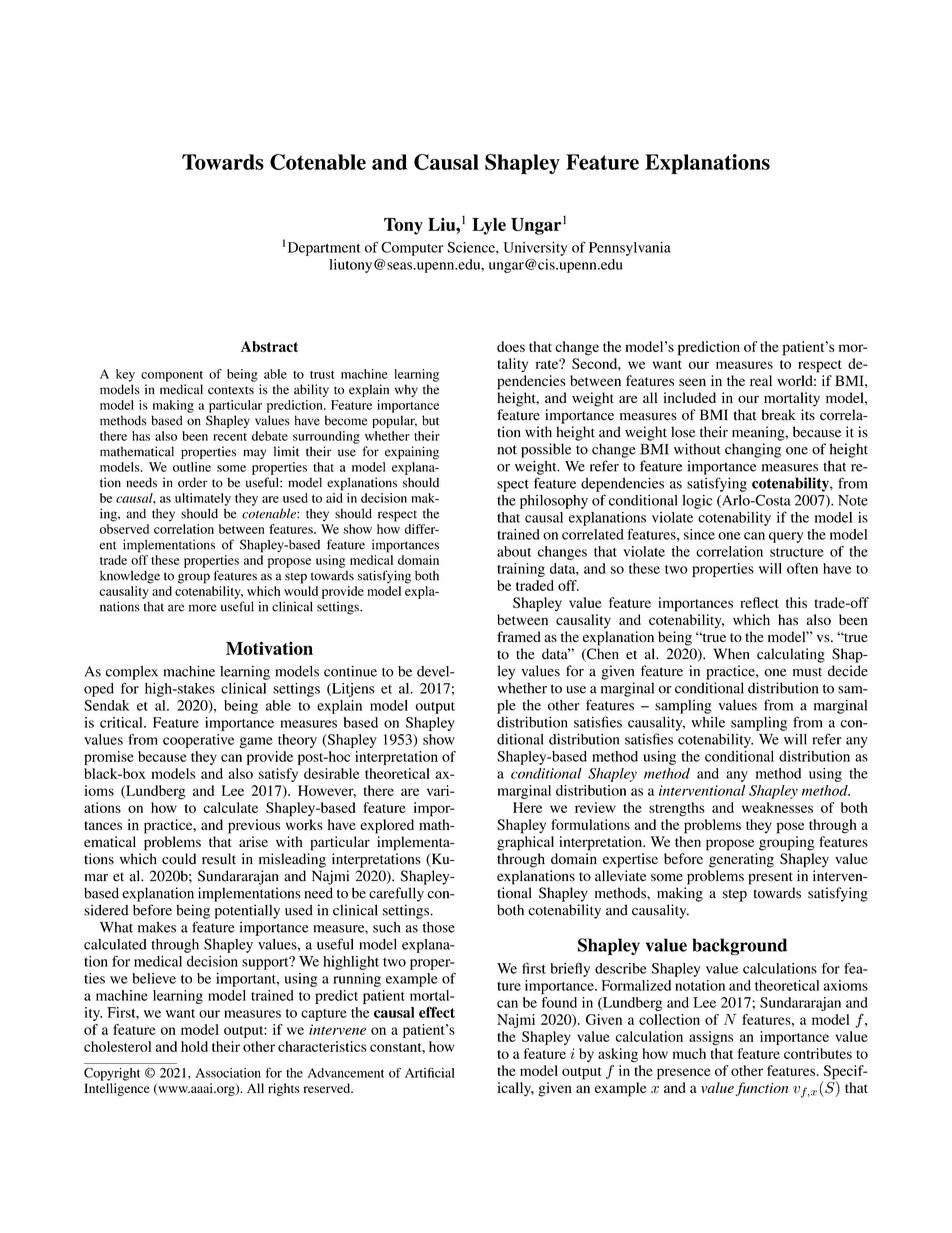 The image size is (952, 1233). I want to click on complex, so click(132, 673).
